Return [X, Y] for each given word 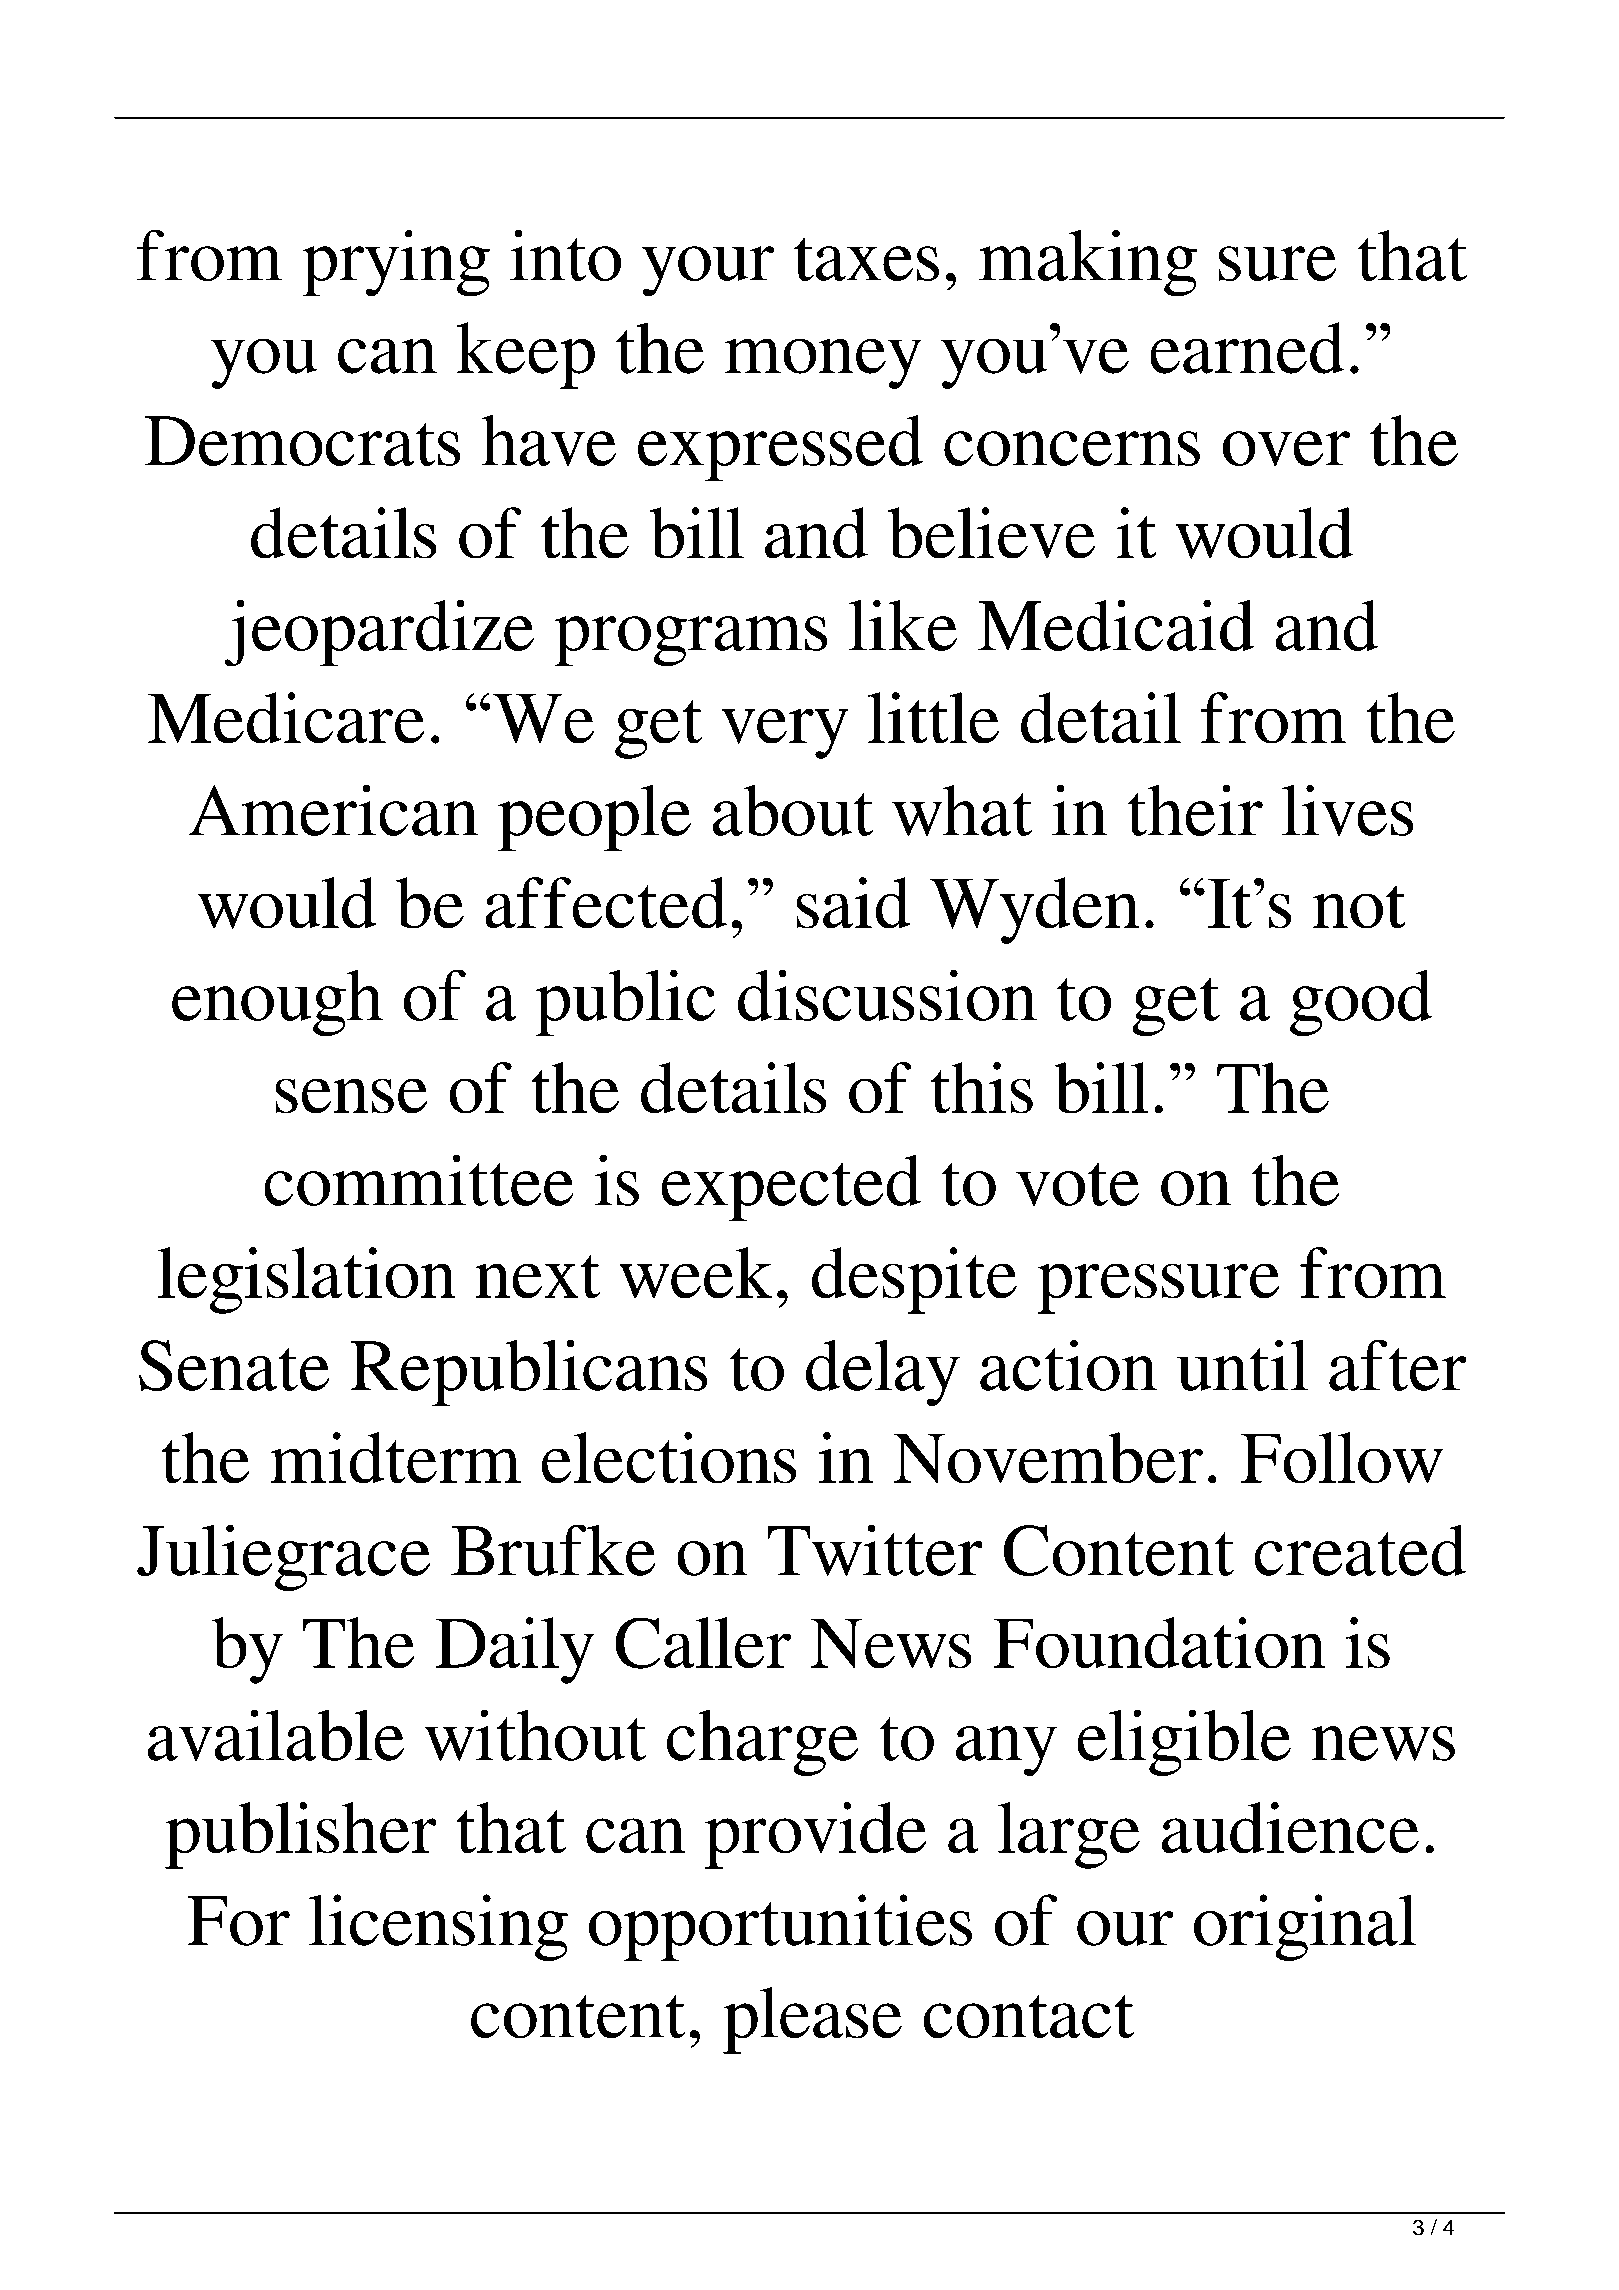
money [823, 363]
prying [396, 263]
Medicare [286, 718]
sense [351, 1096]
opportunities [780, 1927]
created [1360, 1550]
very [785, 733]
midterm [395, 1458]
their [1195, 810]
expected [791, 1188]
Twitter [875, 1550]
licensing [438, 1927]
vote [1077, 1184]
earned [1247, 348]
